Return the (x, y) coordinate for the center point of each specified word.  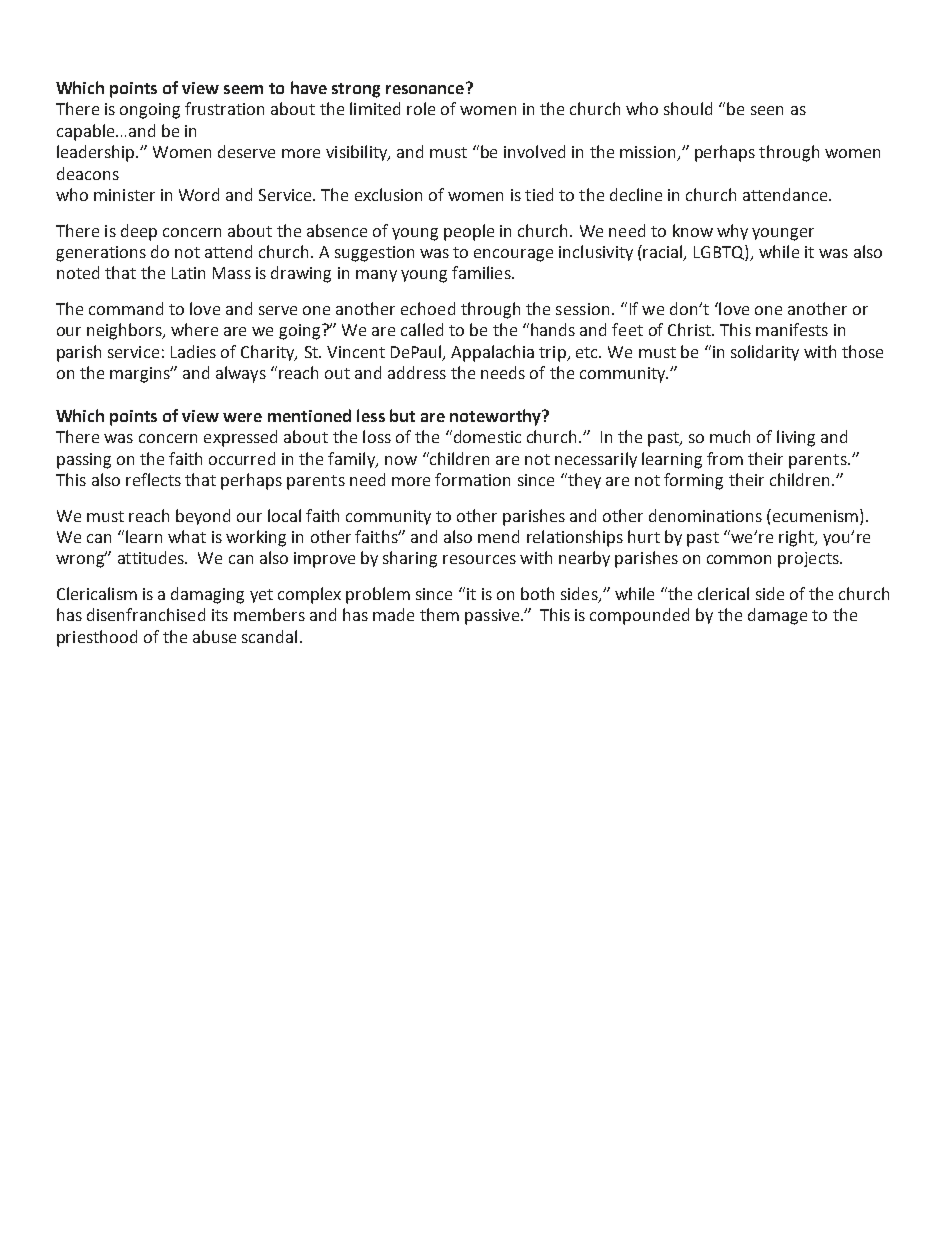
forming (693, 481)
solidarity (765, 353)
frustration (224, 108)
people (469, 232)
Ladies (193, 351)
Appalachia (492, 353)
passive (493, 617)
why (732, 232)
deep (139, 232)
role (421, 108)
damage (777, 616)
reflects (153, 479)
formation (472, 479)
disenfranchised (146, 614)
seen (767, 110)
